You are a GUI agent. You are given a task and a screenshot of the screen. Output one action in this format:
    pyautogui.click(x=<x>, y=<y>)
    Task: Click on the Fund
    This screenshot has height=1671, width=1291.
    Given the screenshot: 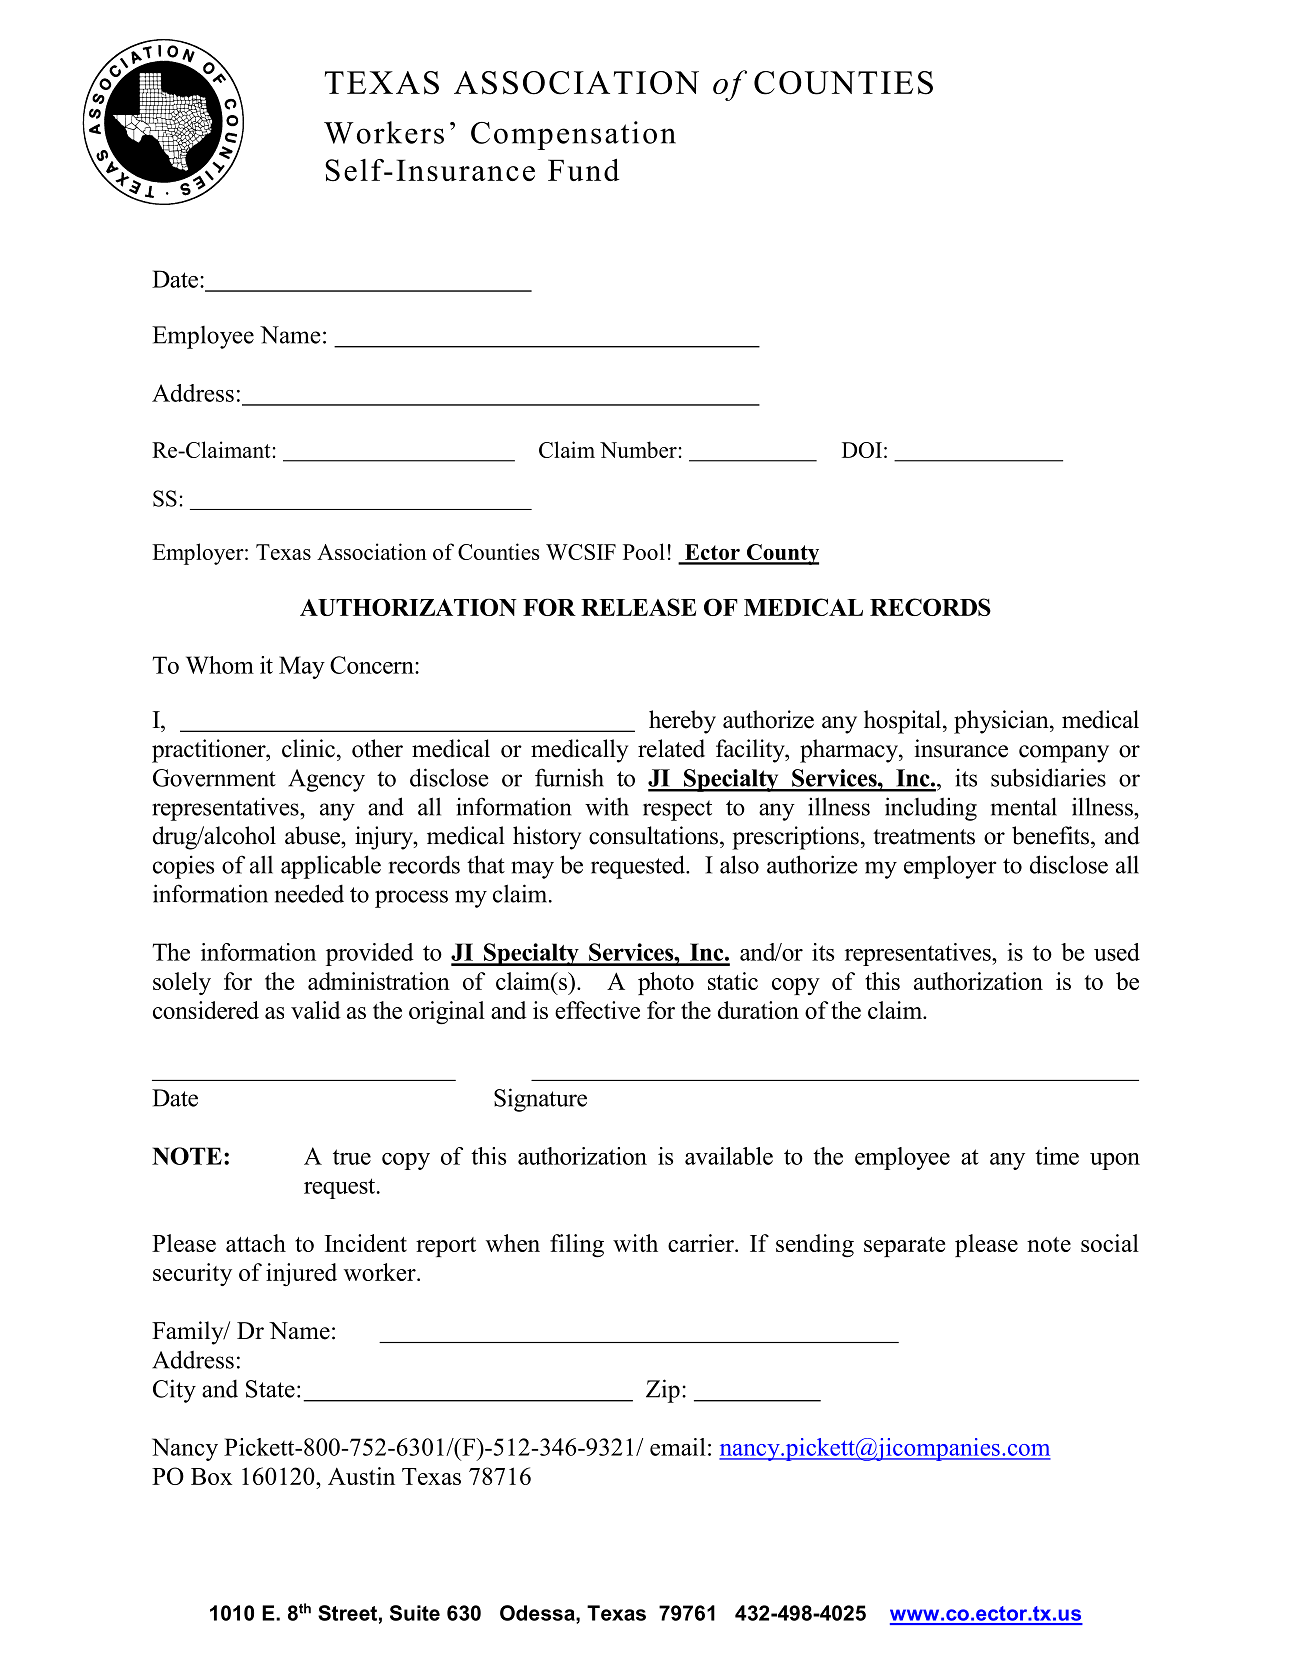 What is the action you would take?
    pyautogui.click(x=583, y=169)
